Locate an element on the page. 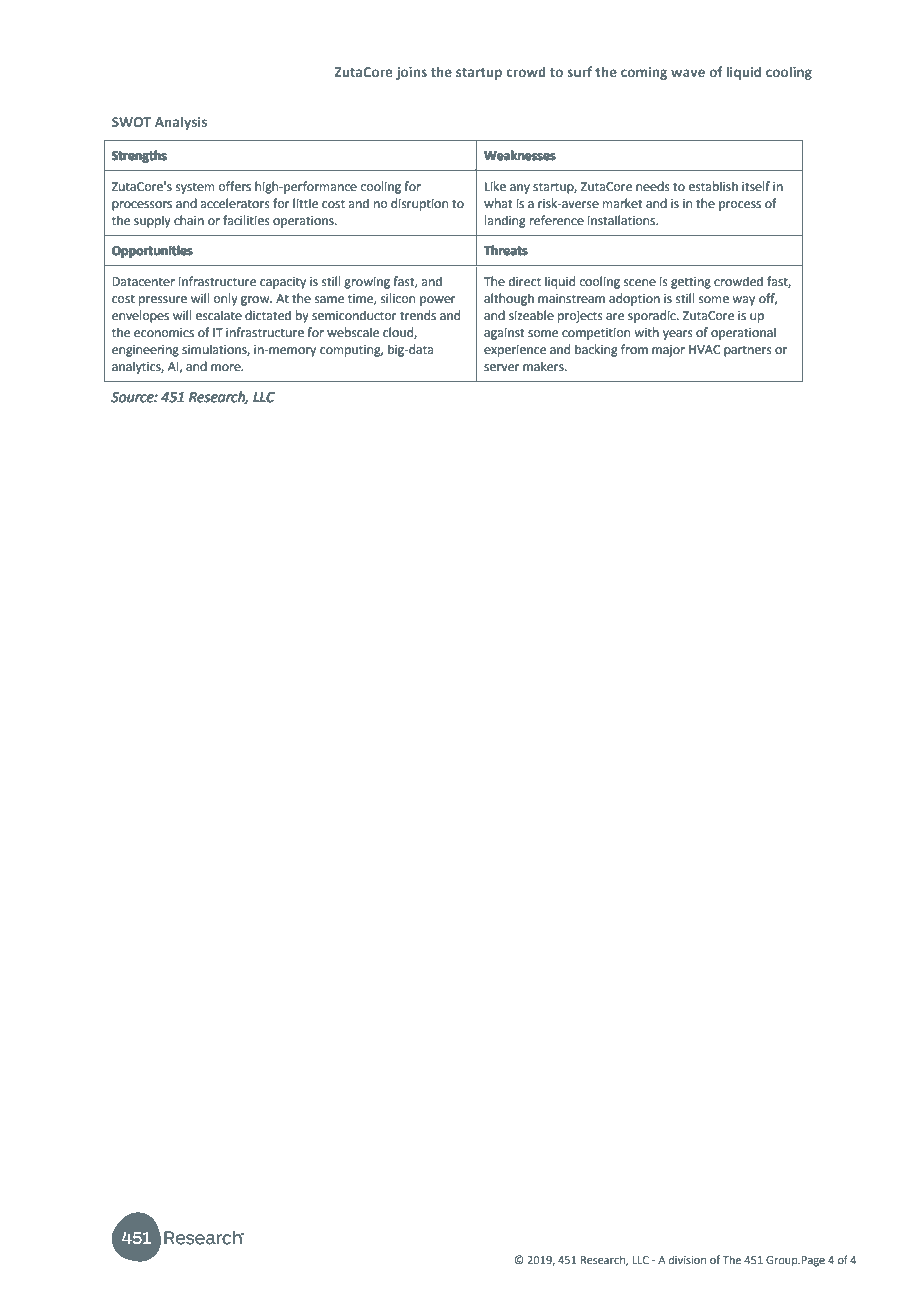 The width and height of the image is (924, 1308). major is located at coordinates (668, 351).
